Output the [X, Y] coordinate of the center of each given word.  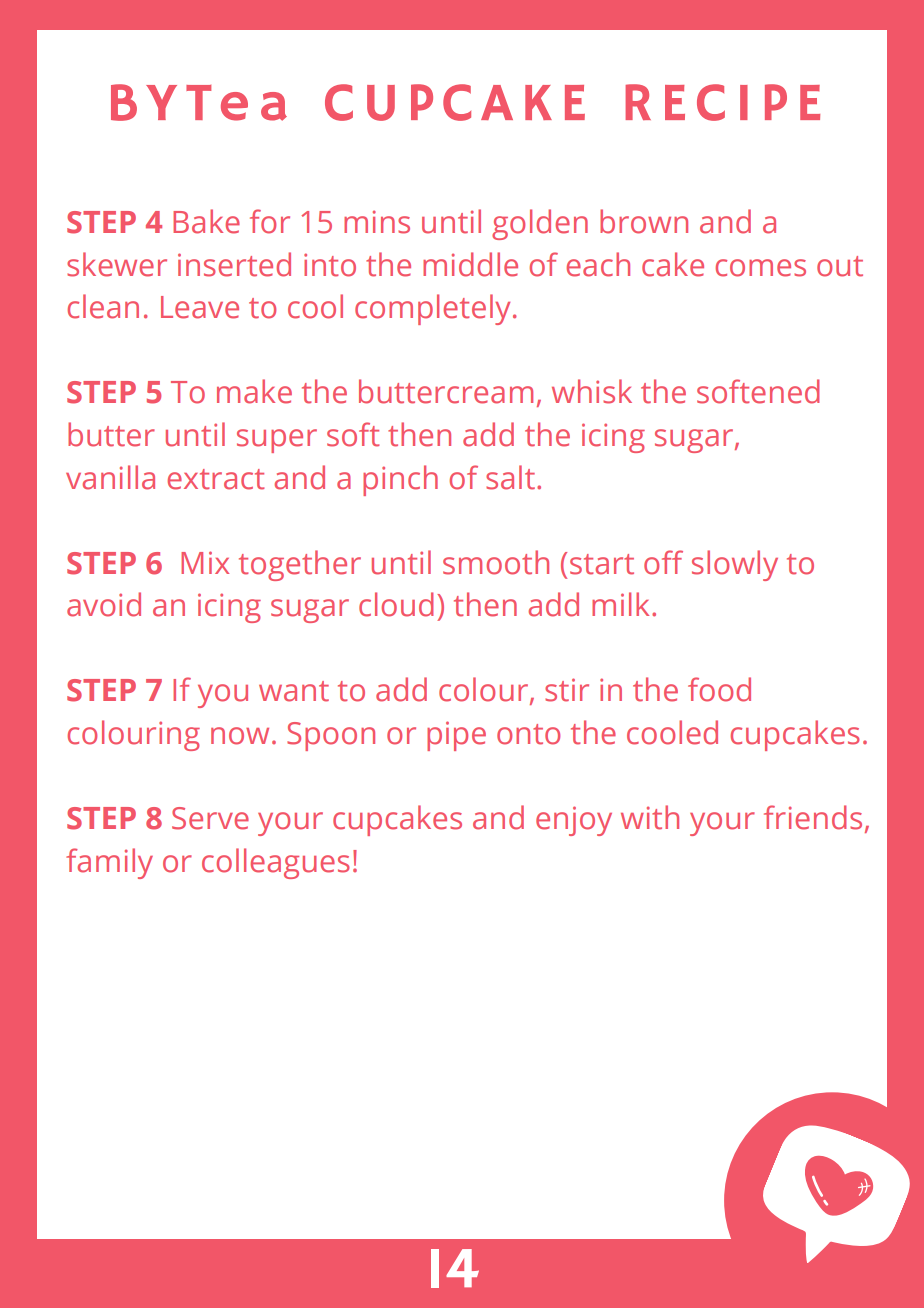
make [254, 391]
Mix [205, 562]
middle [470, 264]
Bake [206, 221]
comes [761, 268]
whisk [592, 391]
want [294, 691]
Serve [210, 818]
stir [567, 690]
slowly [735, 565]
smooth [496, 562]
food [719, 689]
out [840, 266]
